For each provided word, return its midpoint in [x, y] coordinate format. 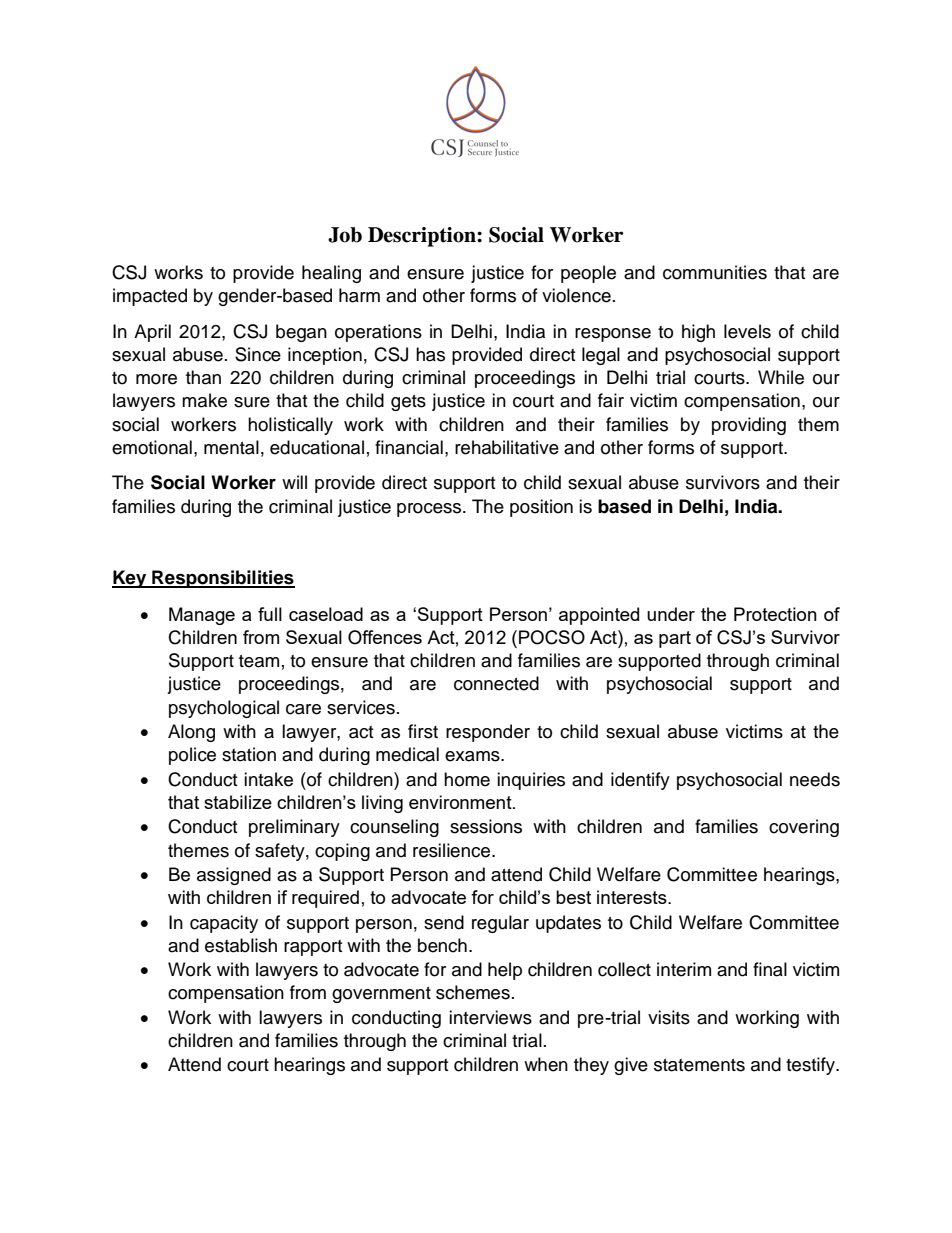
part [675, 639]
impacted [150, 297]
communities [715, 272]
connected [496, 683]
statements [699, 1065]
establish [241, 945]
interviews [490, 1017]
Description [423, 237]
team [259, 661]
